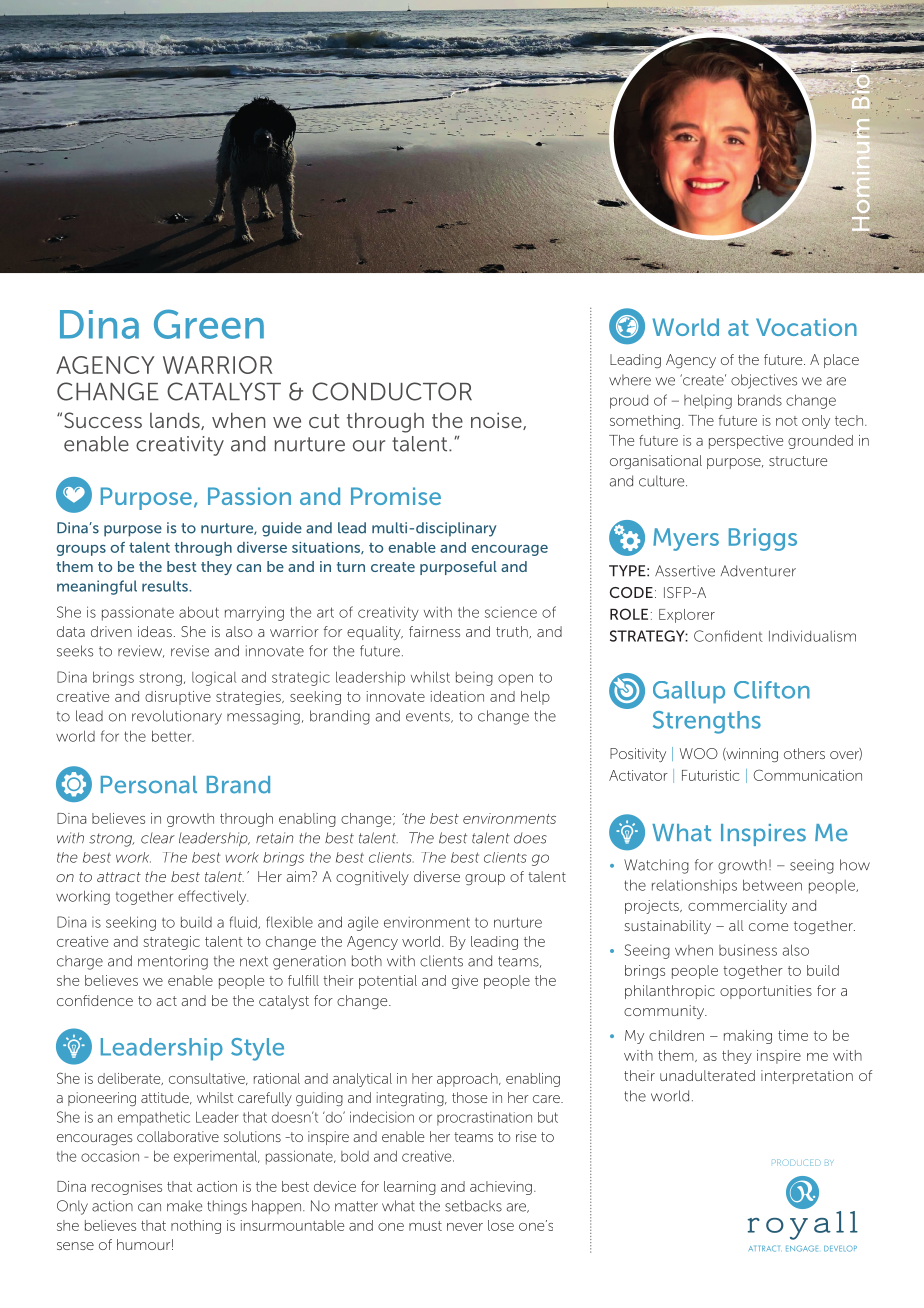  I want to click on PRODUCED, so click(797, 1162).
